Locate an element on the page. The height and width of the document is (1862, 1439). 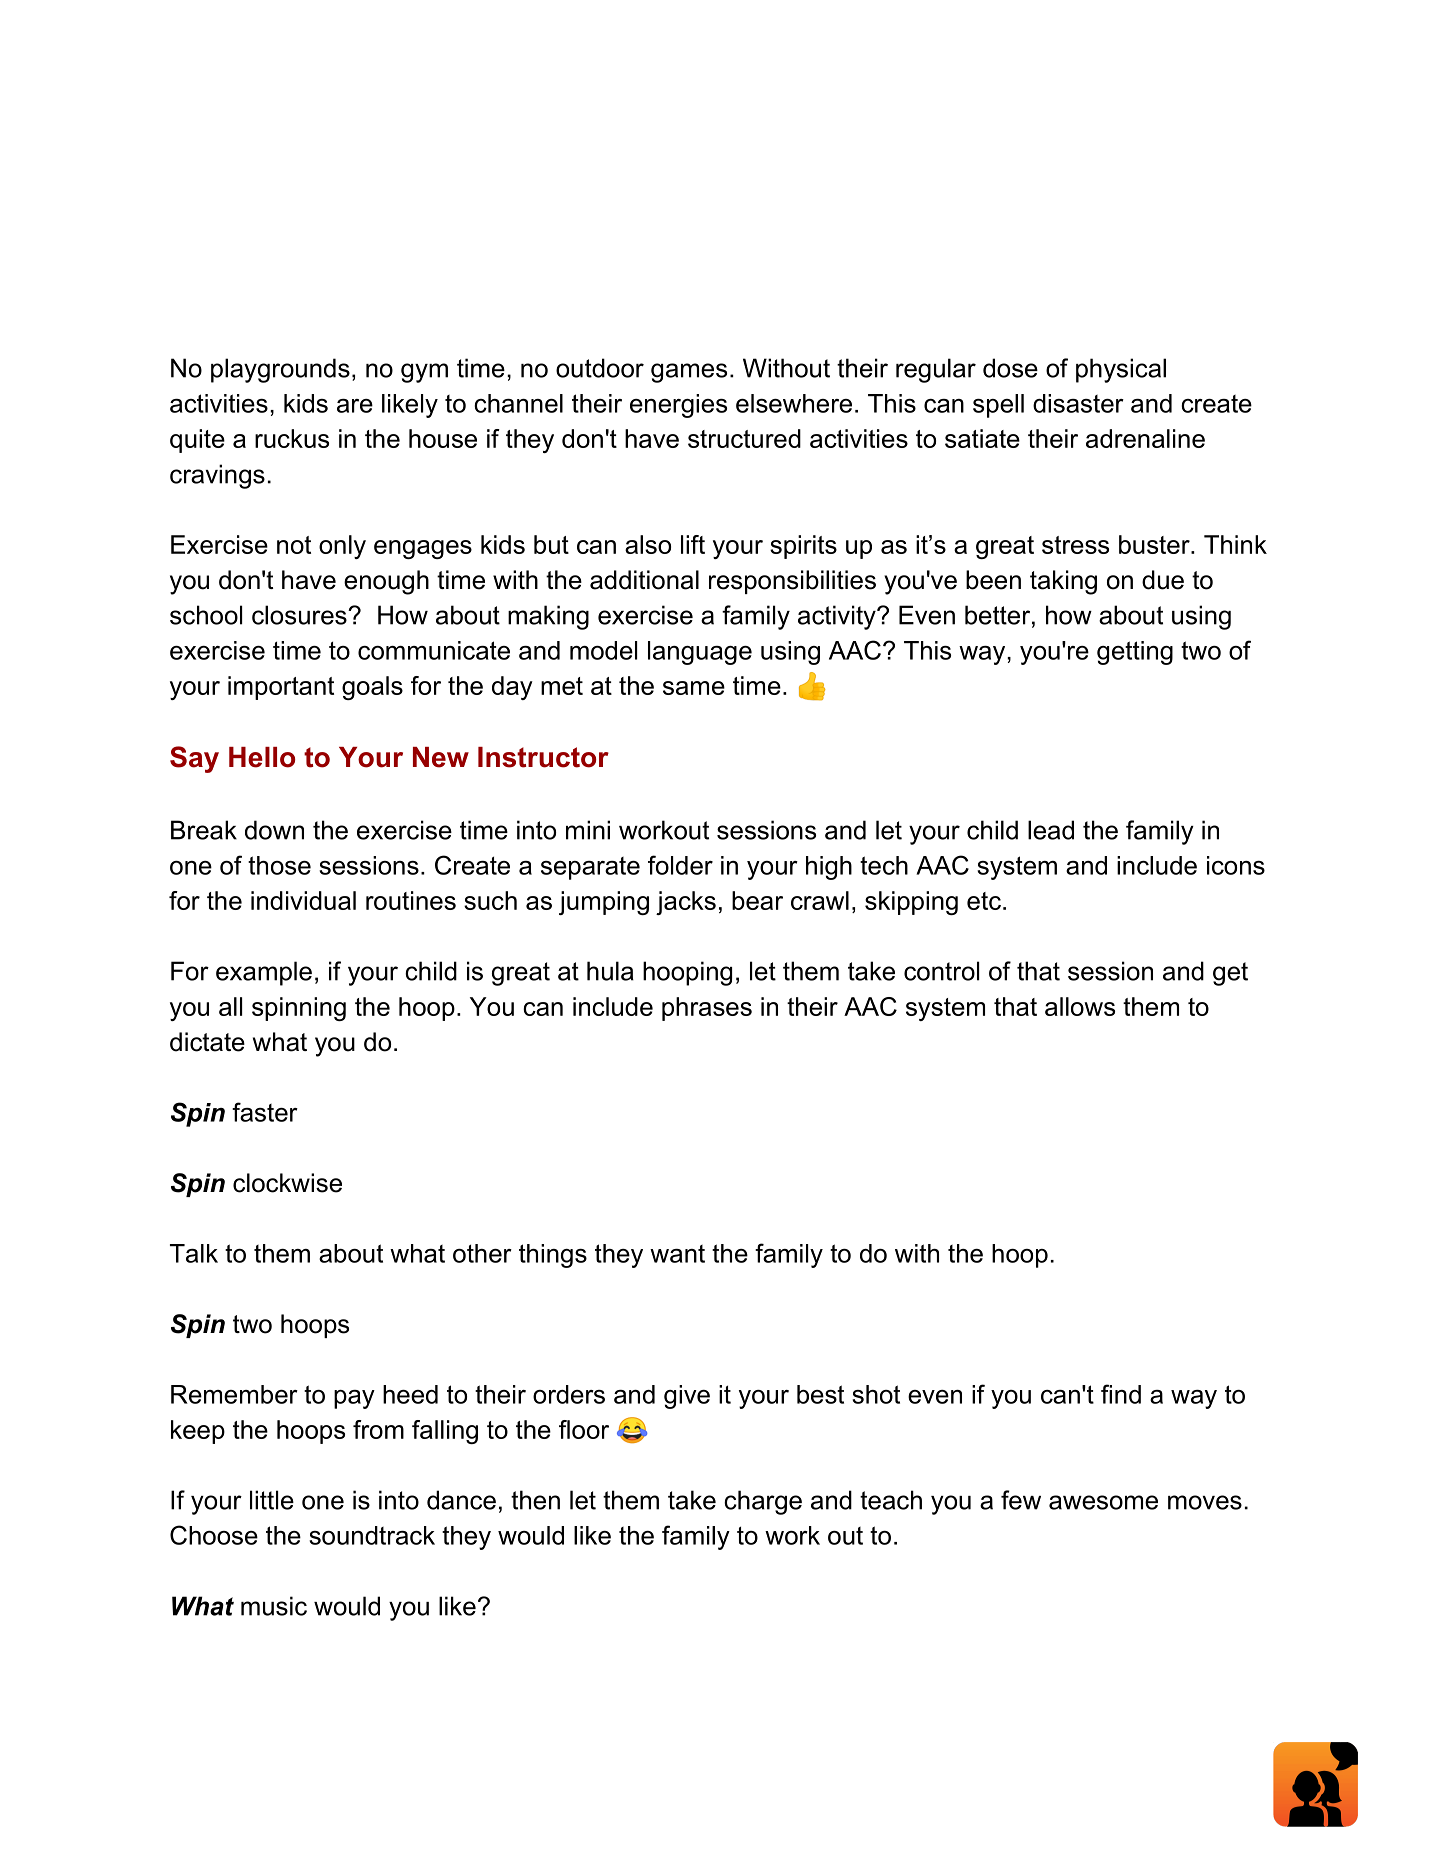
energies is located at coordinates (678, 406).
